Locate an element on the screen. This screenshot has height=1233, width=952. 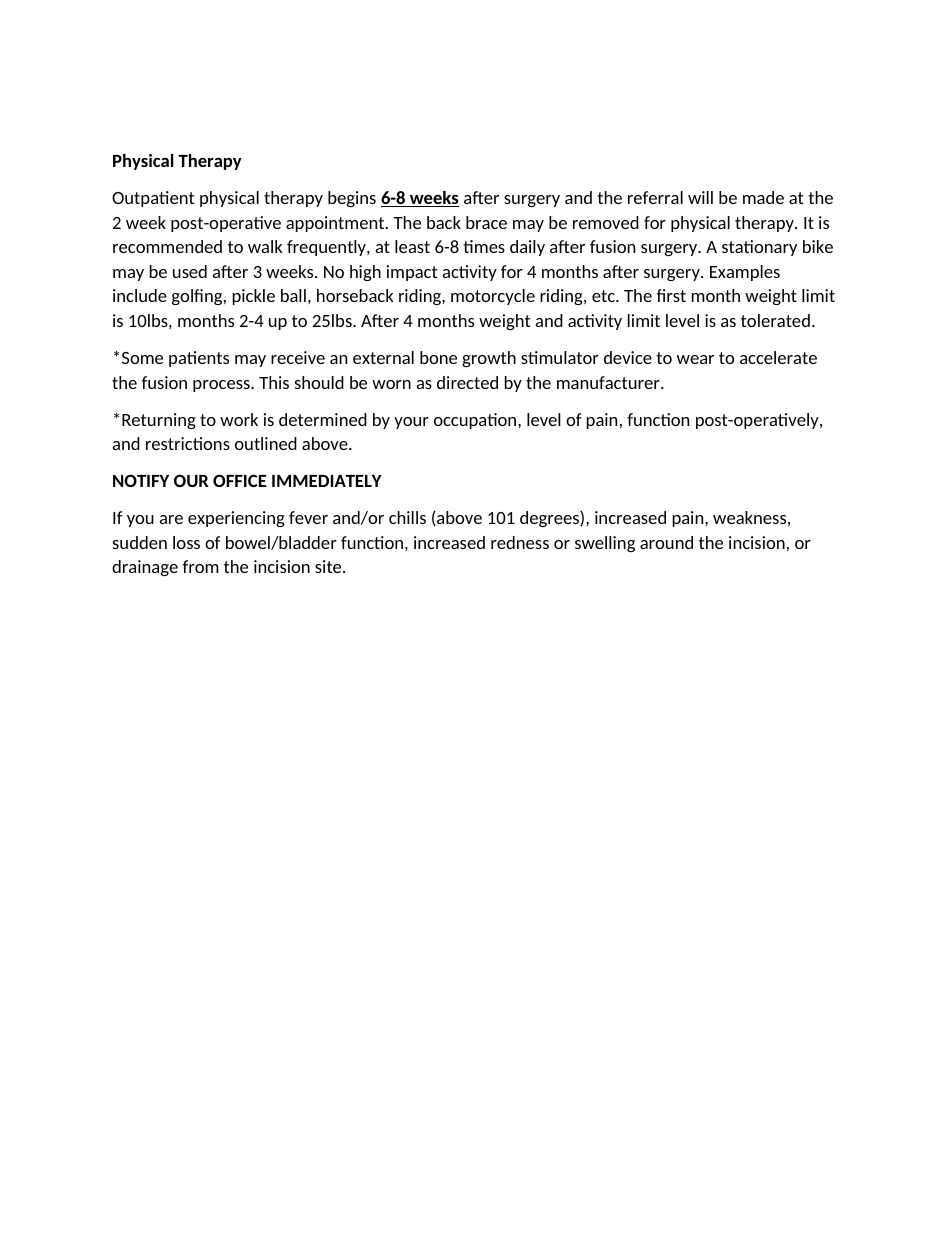
ball is located at coordinates (293, 295).
